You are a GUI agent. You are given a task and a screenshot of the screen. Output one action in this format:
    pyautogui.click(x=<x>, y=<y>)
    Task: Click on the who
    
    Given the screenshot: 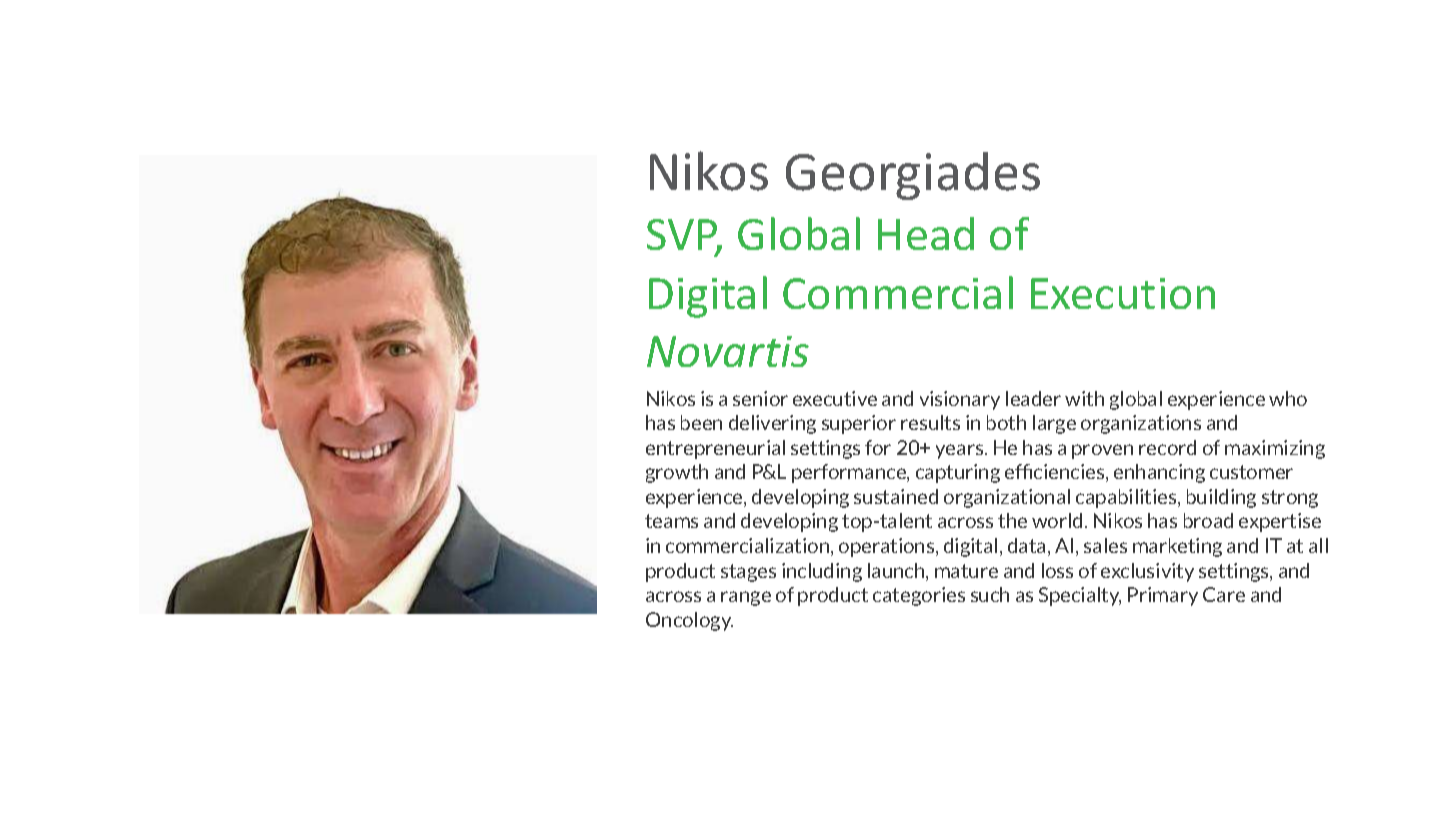 What is the action you would take?
    pyautogui.click(x=1288, y=398)
